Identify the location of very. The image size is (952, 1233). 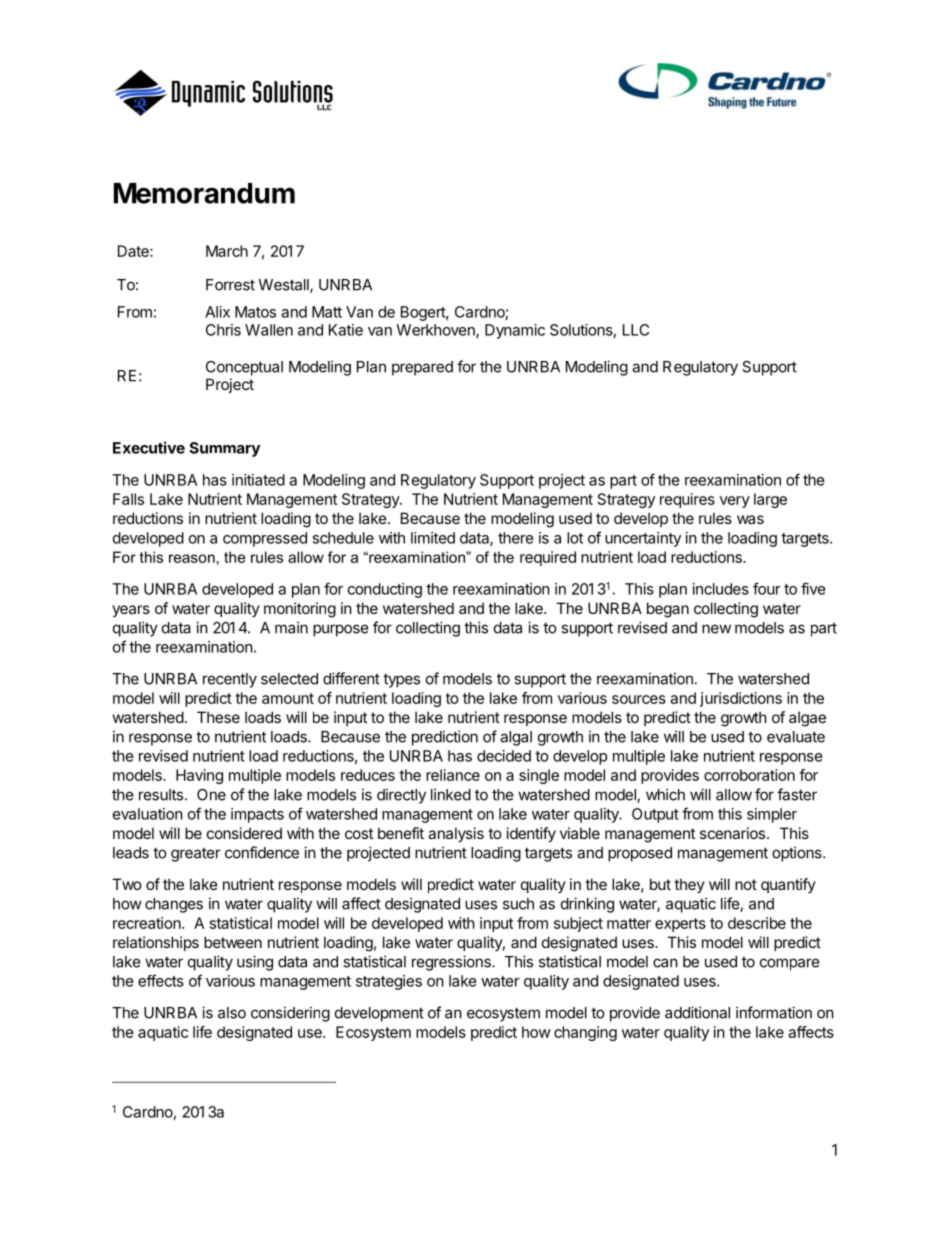
(735, 502).
